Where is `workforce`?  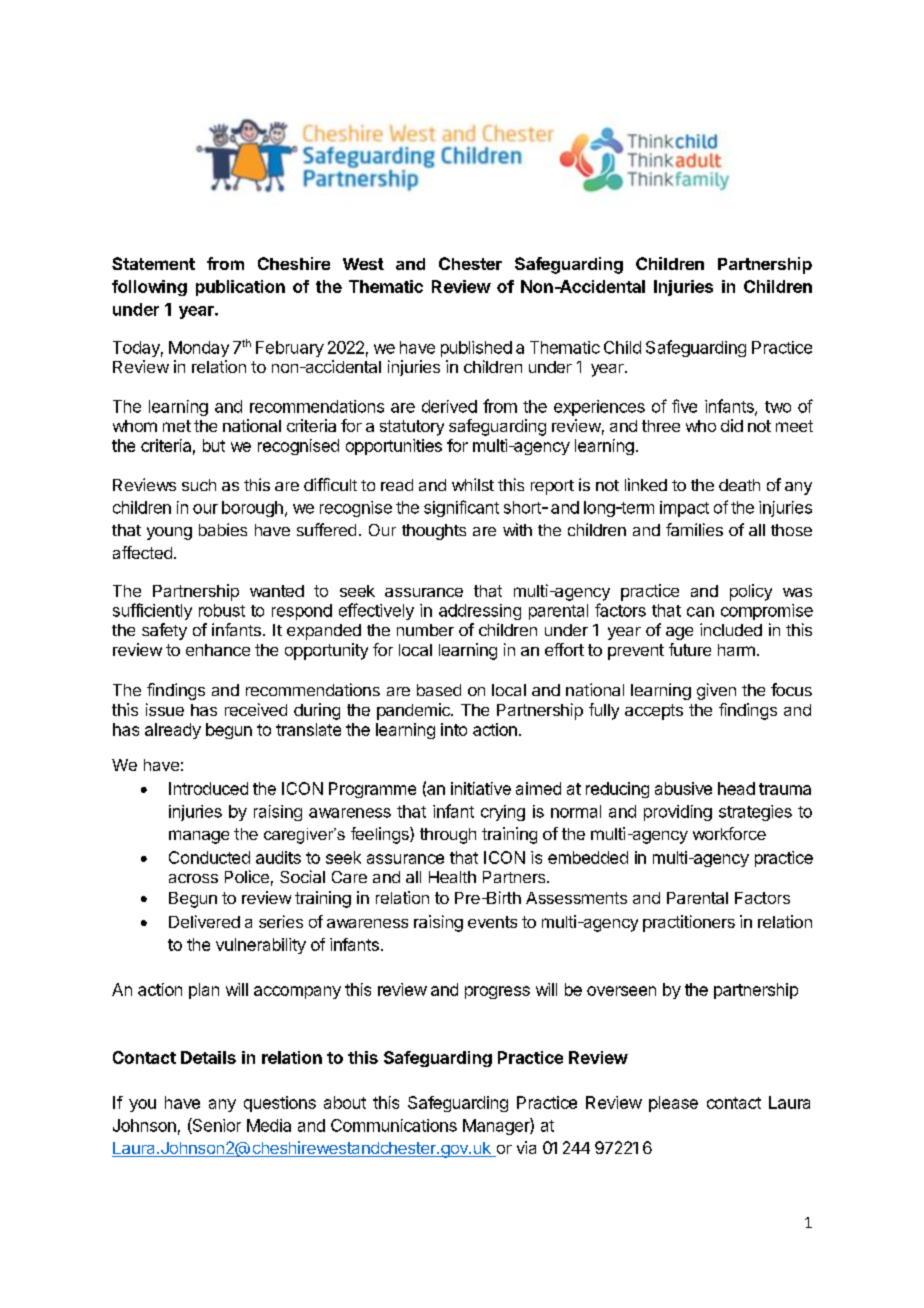 workforce is located at coordinates (729, 833).
